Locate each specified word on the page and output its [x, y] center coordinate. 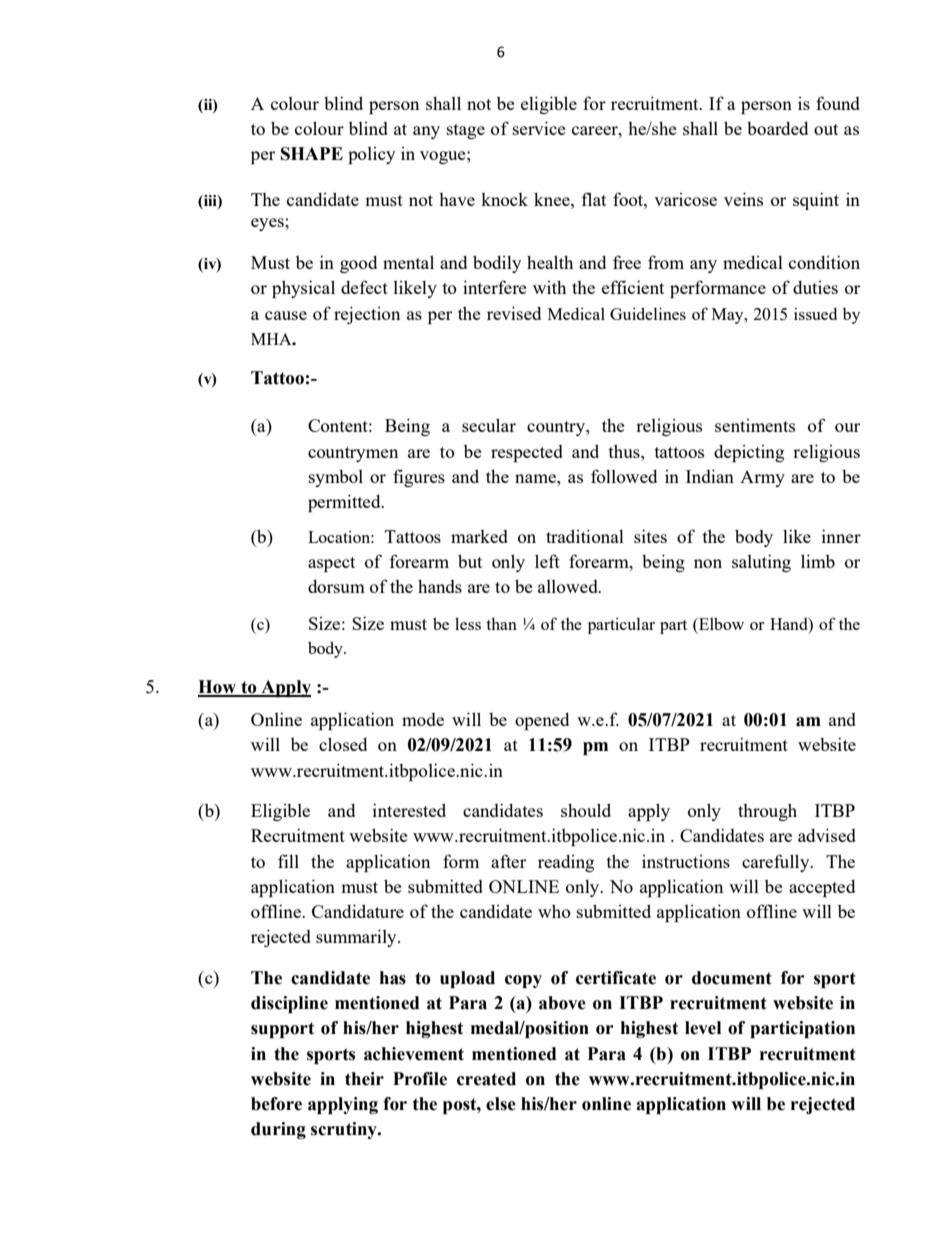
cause [286, 315]
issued [815, 313]
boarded [777, 128]
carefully [777, 863]
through [767, 812]
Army [762, 478]
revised [514, 313]
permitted [345, 503]
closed [343, 744]
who [554, 911]
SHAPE [312, 154]
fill [288, 861]
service [539, 128]
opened [542, 721]
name [536, 478]
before [276, 1104]
